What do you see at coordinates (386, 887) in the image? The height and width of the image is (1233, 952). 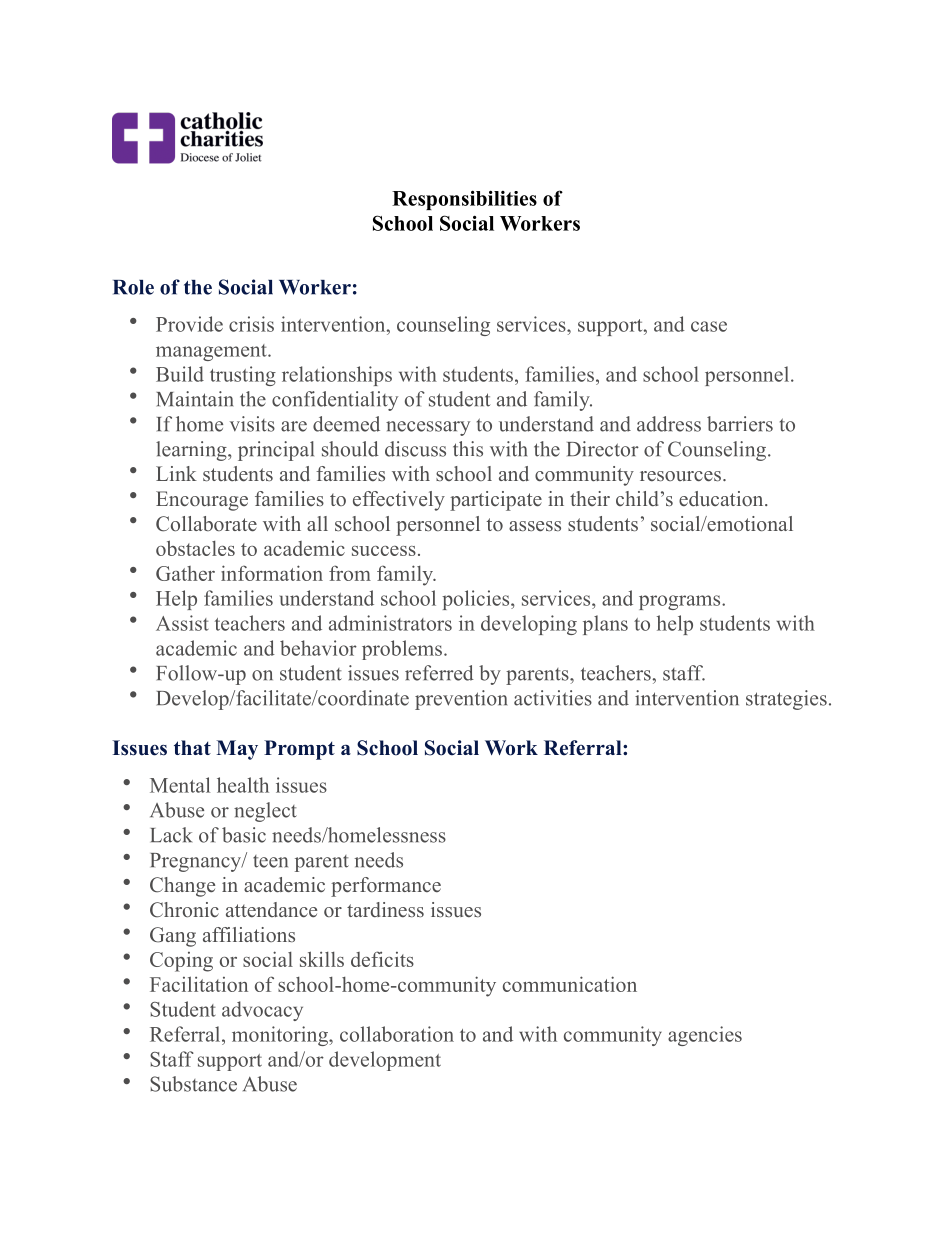 I see `performance` at bounding box center [386, 887].
